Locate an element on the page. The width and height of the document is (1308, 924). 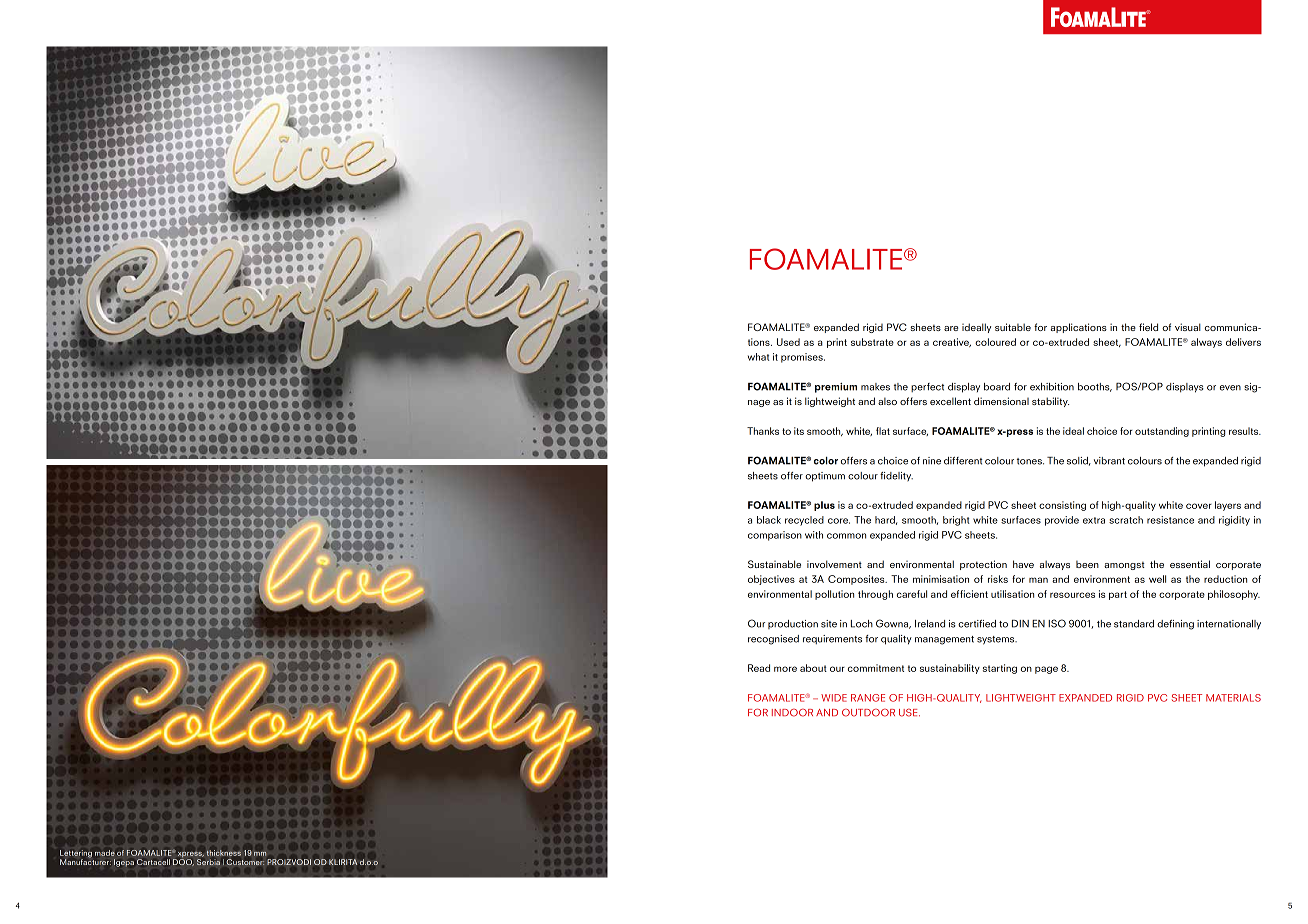
optimum is located at coordinates (825, 477).
